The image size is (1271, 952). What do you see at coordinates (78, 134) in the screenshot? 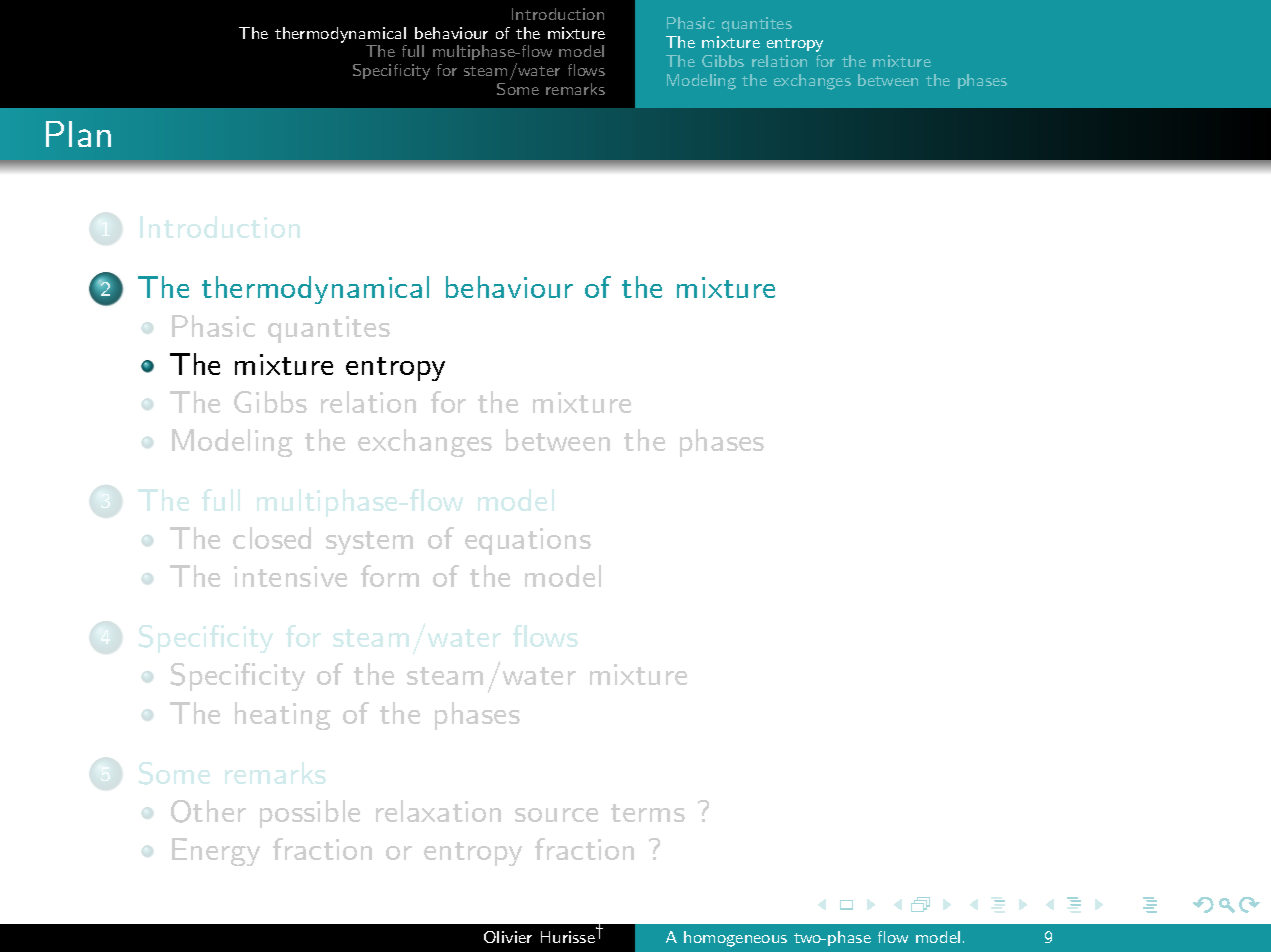
I see `Plan` at bounding box center [78, 134].
